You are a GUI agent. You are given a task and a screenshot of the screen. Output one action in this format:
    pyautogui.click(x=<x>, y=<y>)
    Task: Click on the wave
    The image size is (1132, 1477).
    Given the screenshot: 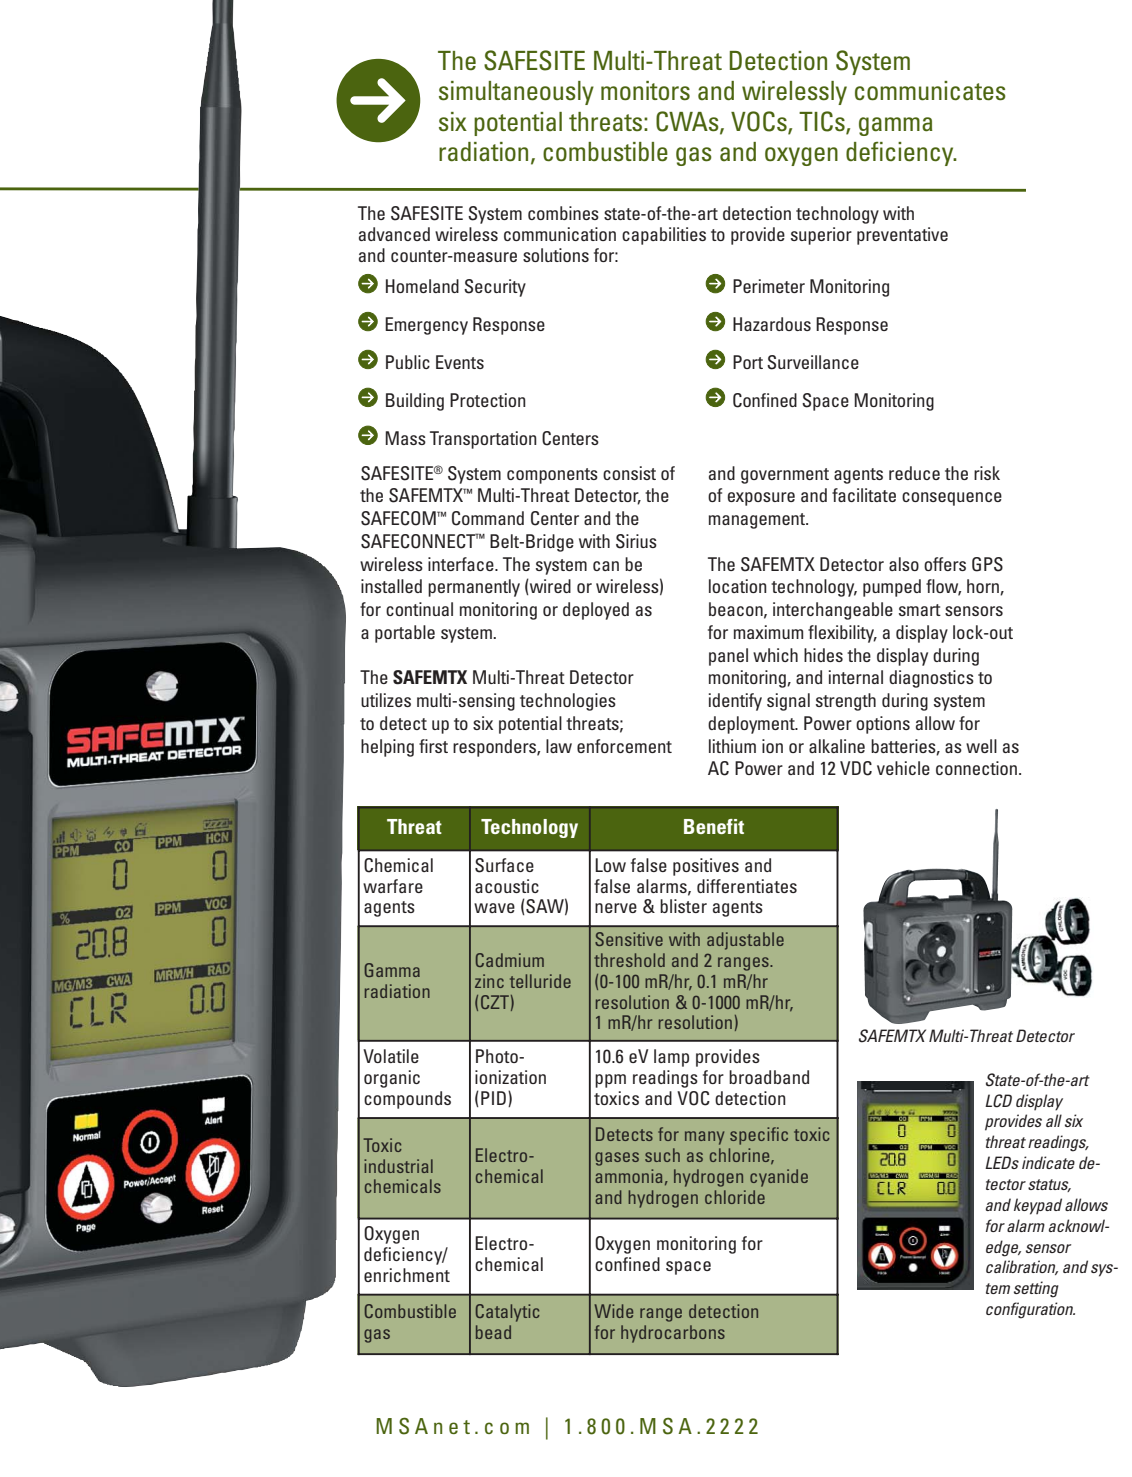 What is the action you would take?
    pyautogui.click(x=494, y=908)
